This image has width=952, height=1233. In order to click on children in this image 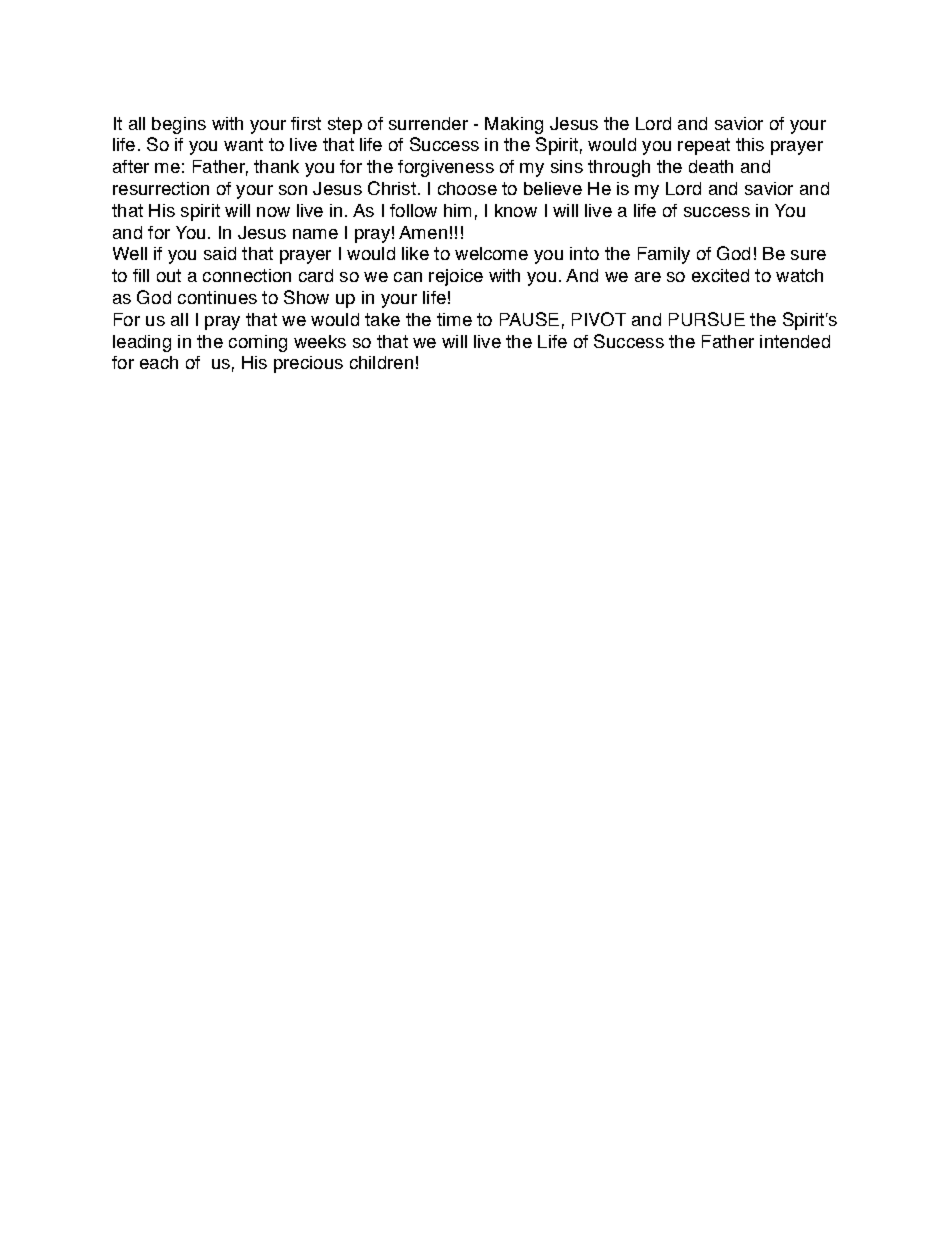, I will do `click(381, 362)`.
